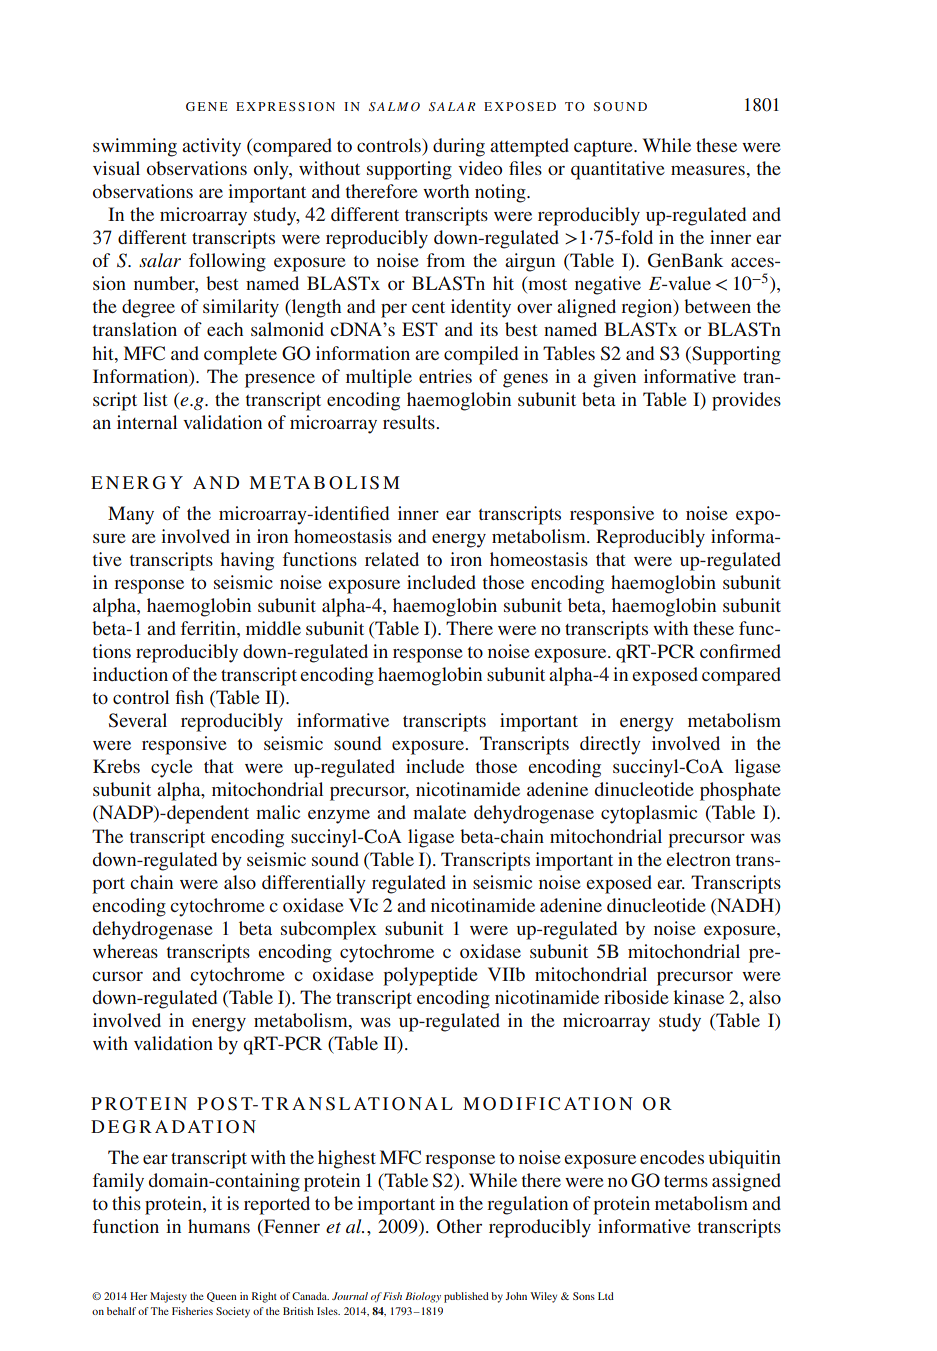  Describe the element at coordinates (439, 812) in the screenshot. I see `malate` at that location.
